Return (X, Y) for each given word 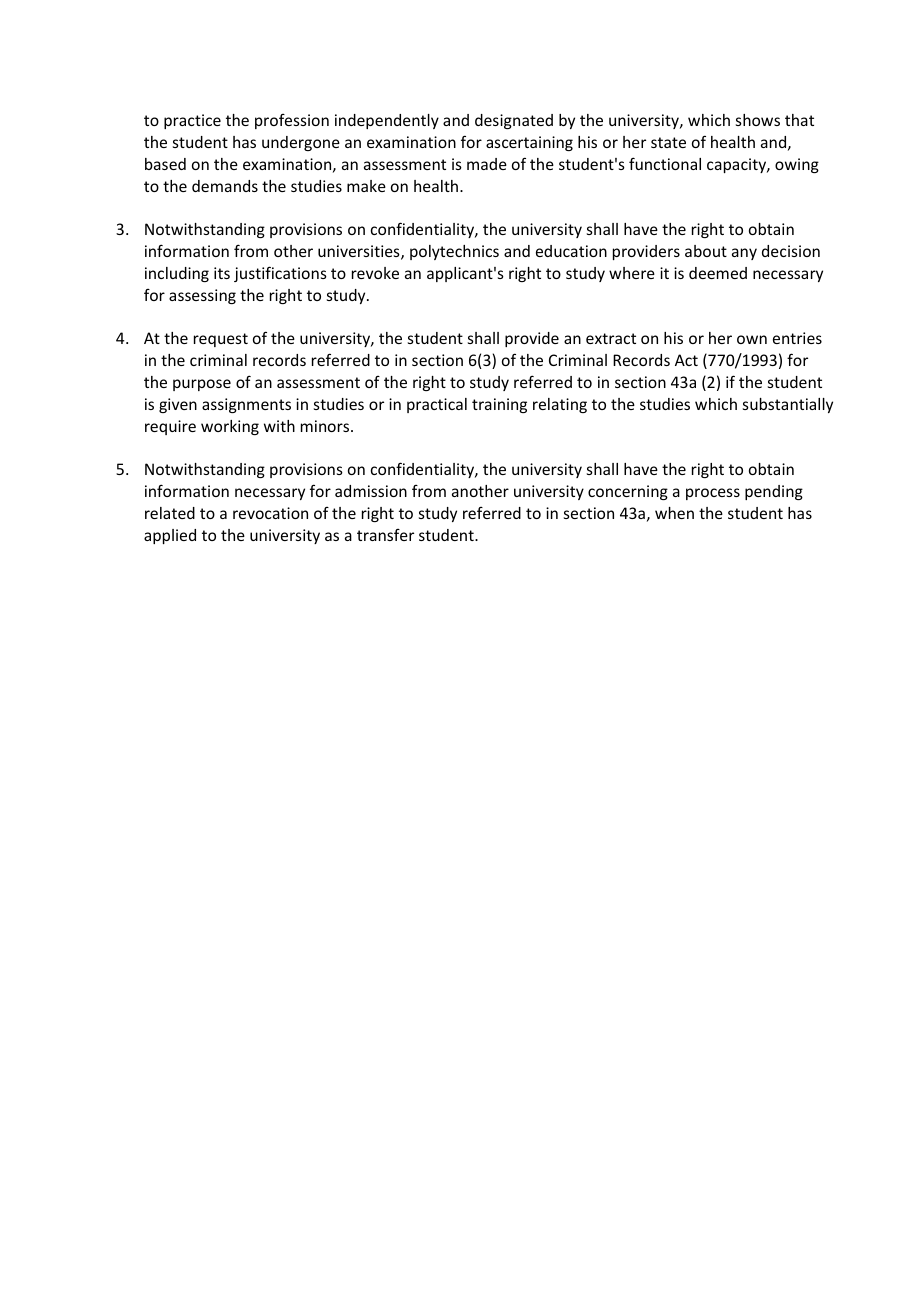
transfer (385, 535)
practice (192, 121)
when (674, 513)
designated (514, 121)
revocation (270, 513)
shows (758, 120)
